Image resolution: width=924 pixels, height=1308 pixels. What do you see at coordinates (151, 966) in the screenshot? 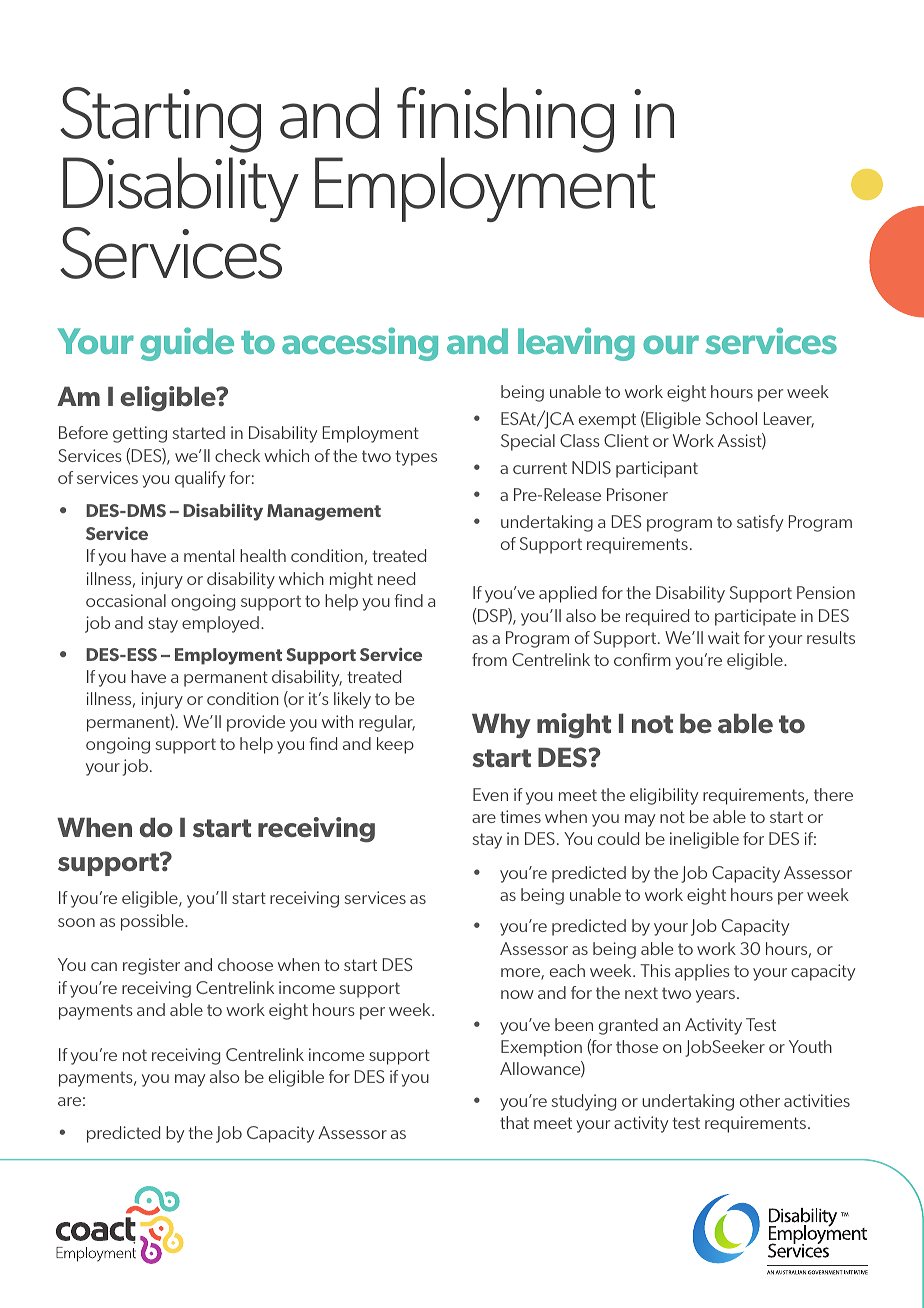
I see `register` at bounding box center [151, 966].
